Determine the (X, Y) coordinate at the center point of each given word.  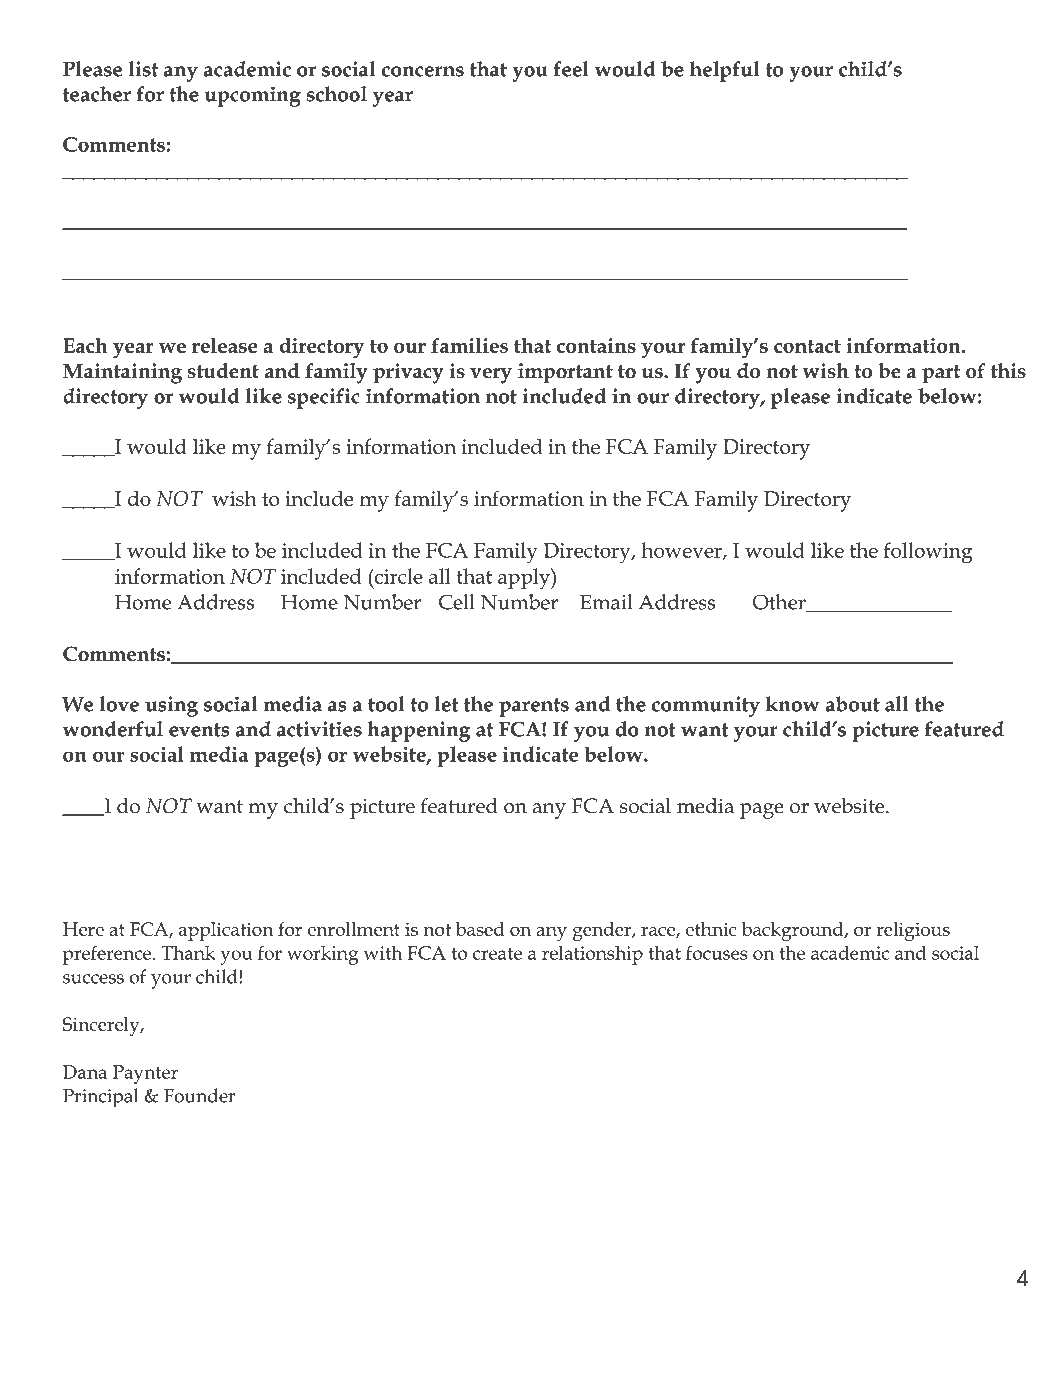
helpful (725, 71)
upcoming (253, 96)
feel (571, 69)
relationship (592, 955)
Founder (199, 1095)
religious (913, 931)
